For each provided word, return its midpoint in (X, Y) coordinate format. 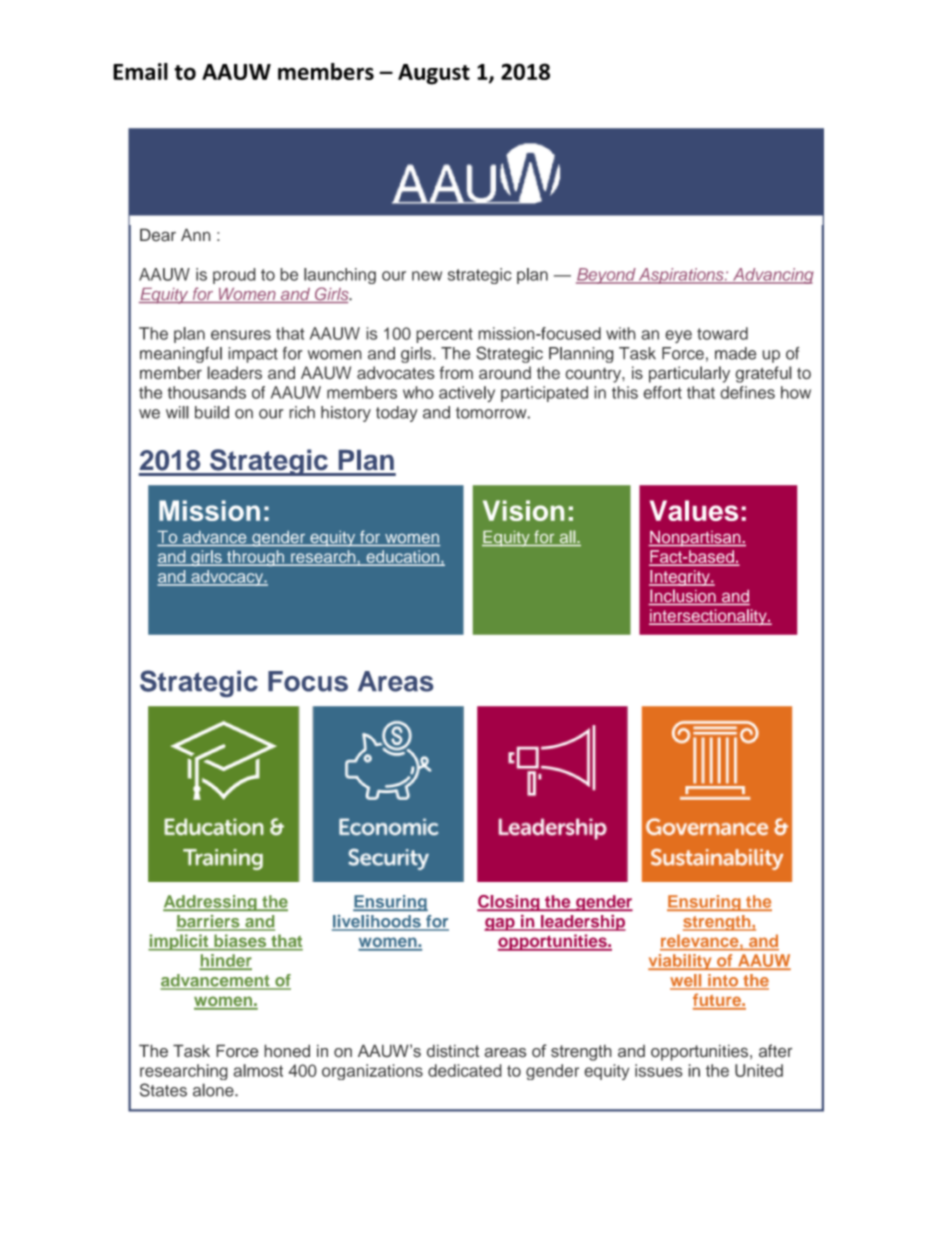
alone (214, 1090)
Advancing (772, 276)
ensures (241, 335)
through (256, 558)
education (402, 557)
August (434, 74)
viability (681, 962)
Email (140, 71)
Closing (509, 903)
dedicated (465, 1070)
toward (722, 333)
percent (444, 335)
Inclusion (683, 597)
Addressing (211, 903)
